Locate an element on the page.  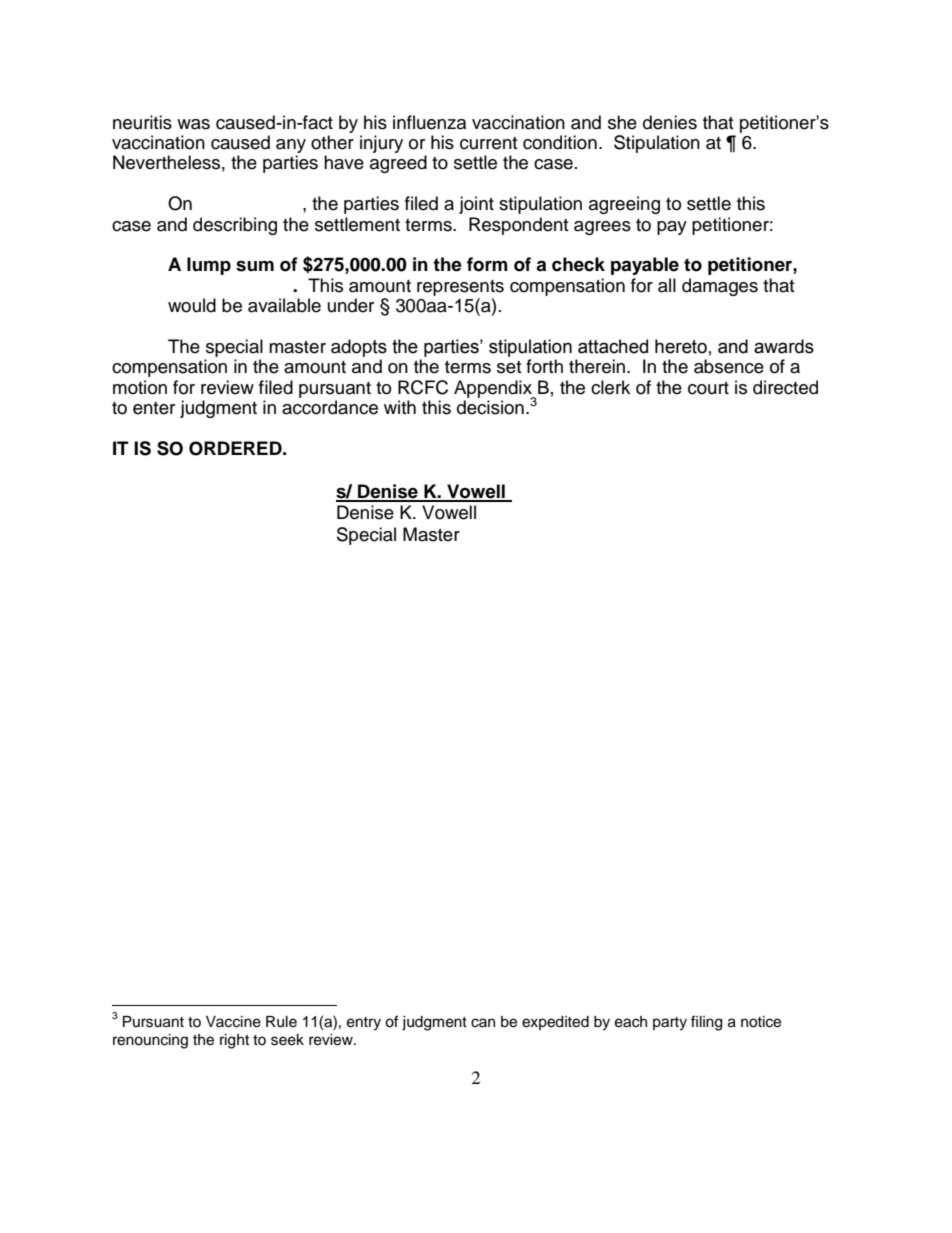
Vaccine is located at coordinates (233, 1022).
